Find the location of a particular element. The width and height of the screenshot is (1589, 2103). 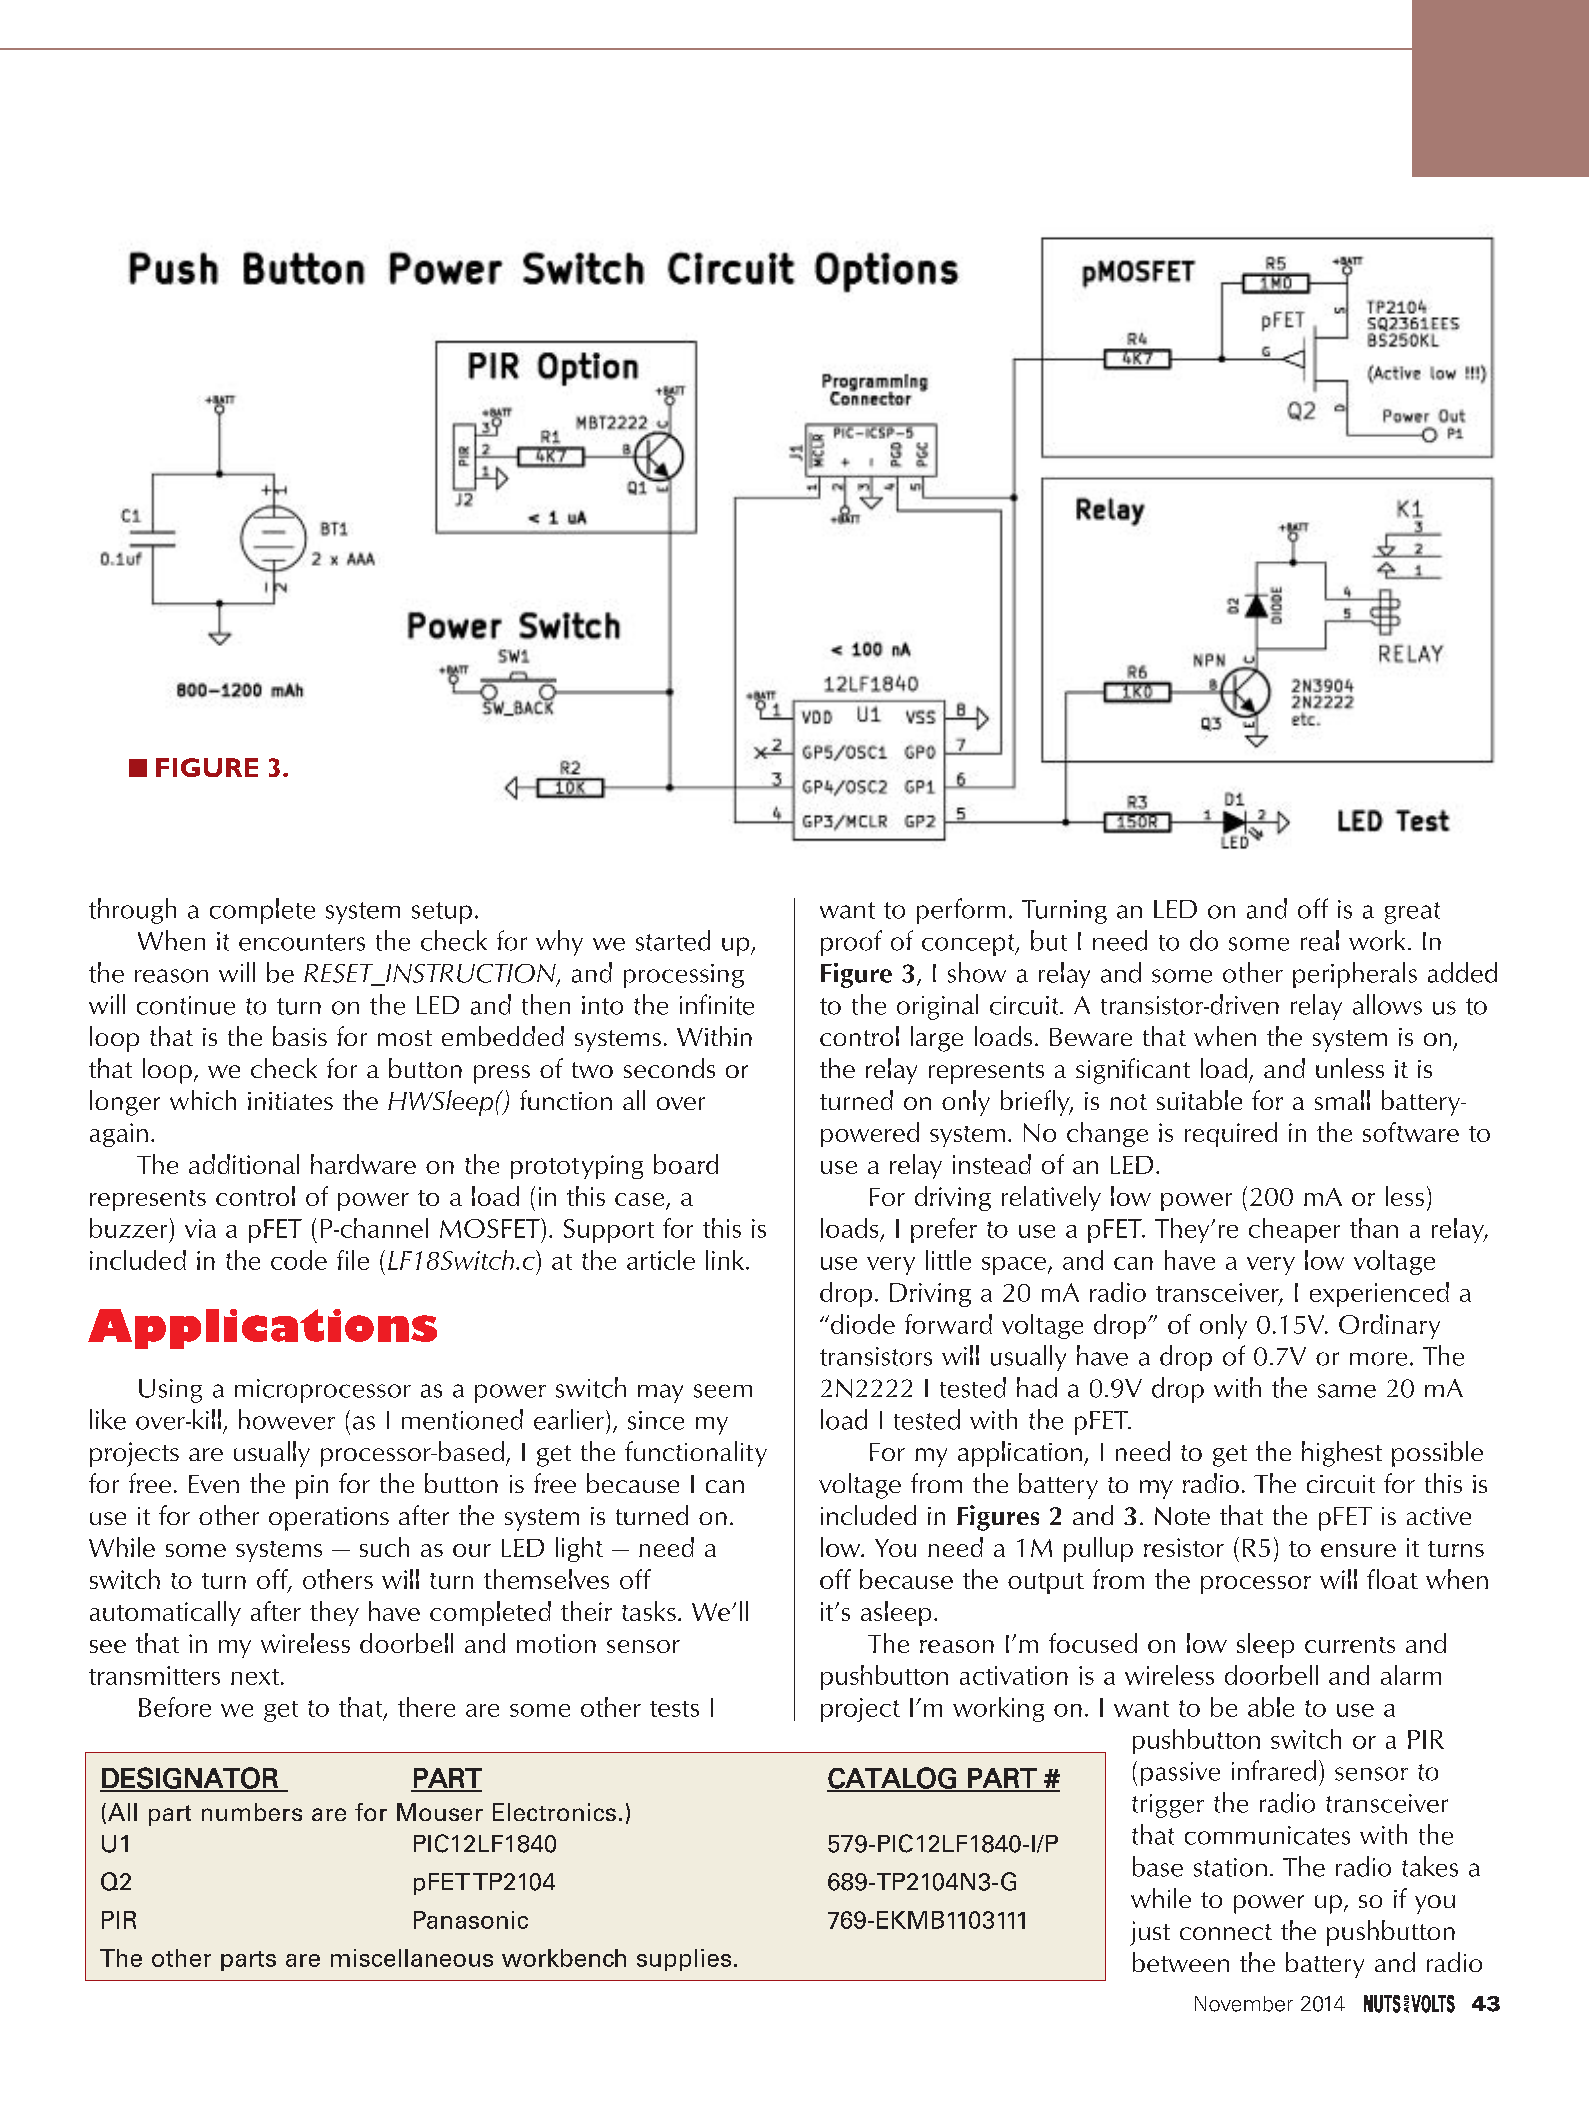

tasks is located at coordinates (649, 1611).
